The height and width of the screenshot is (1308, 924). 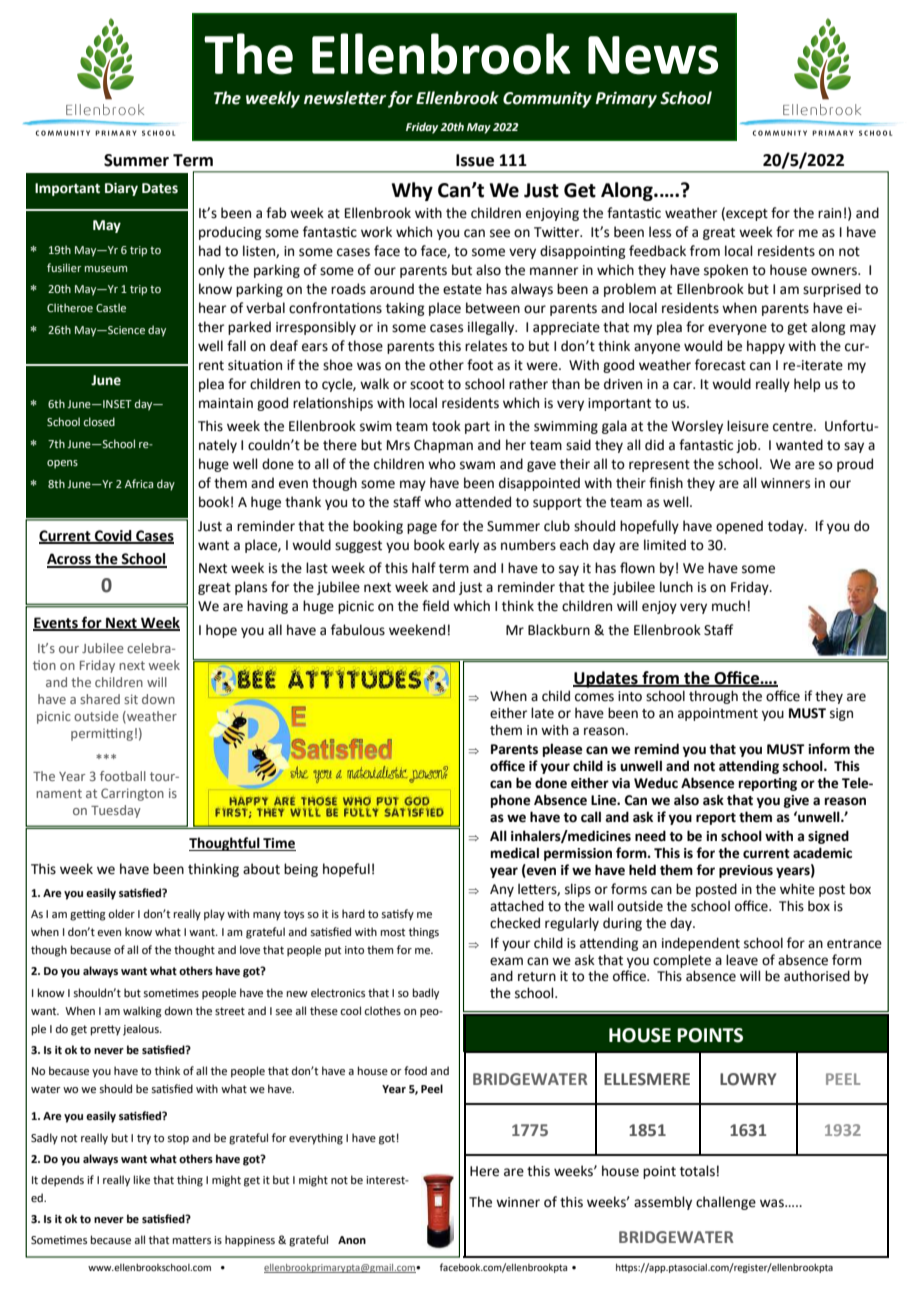 What do you see at coordinates (393, 932) in the screenshot?
I see `most` at bounding box center [393, 932].
